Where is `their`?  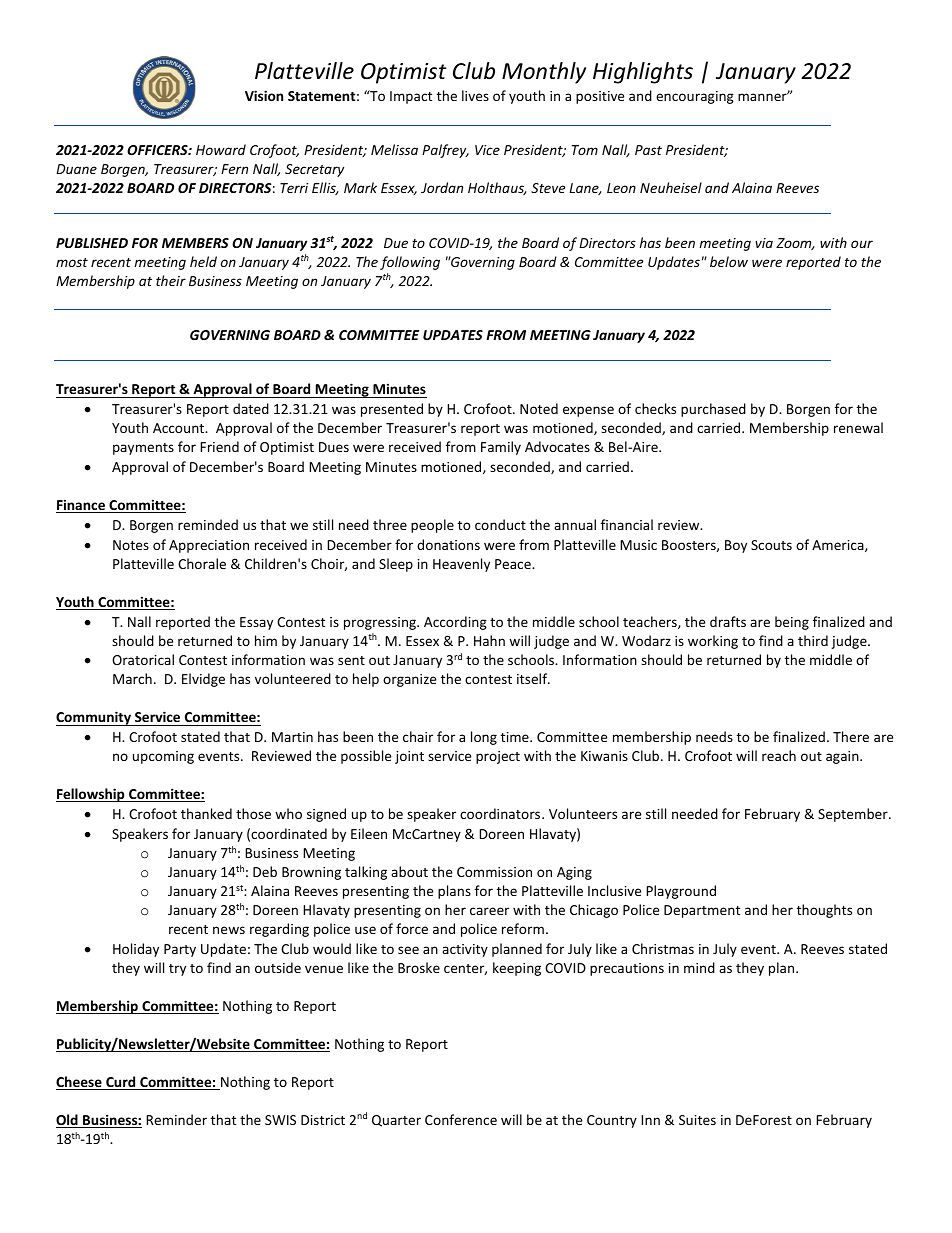
their is located at coordinates (171, 280).
